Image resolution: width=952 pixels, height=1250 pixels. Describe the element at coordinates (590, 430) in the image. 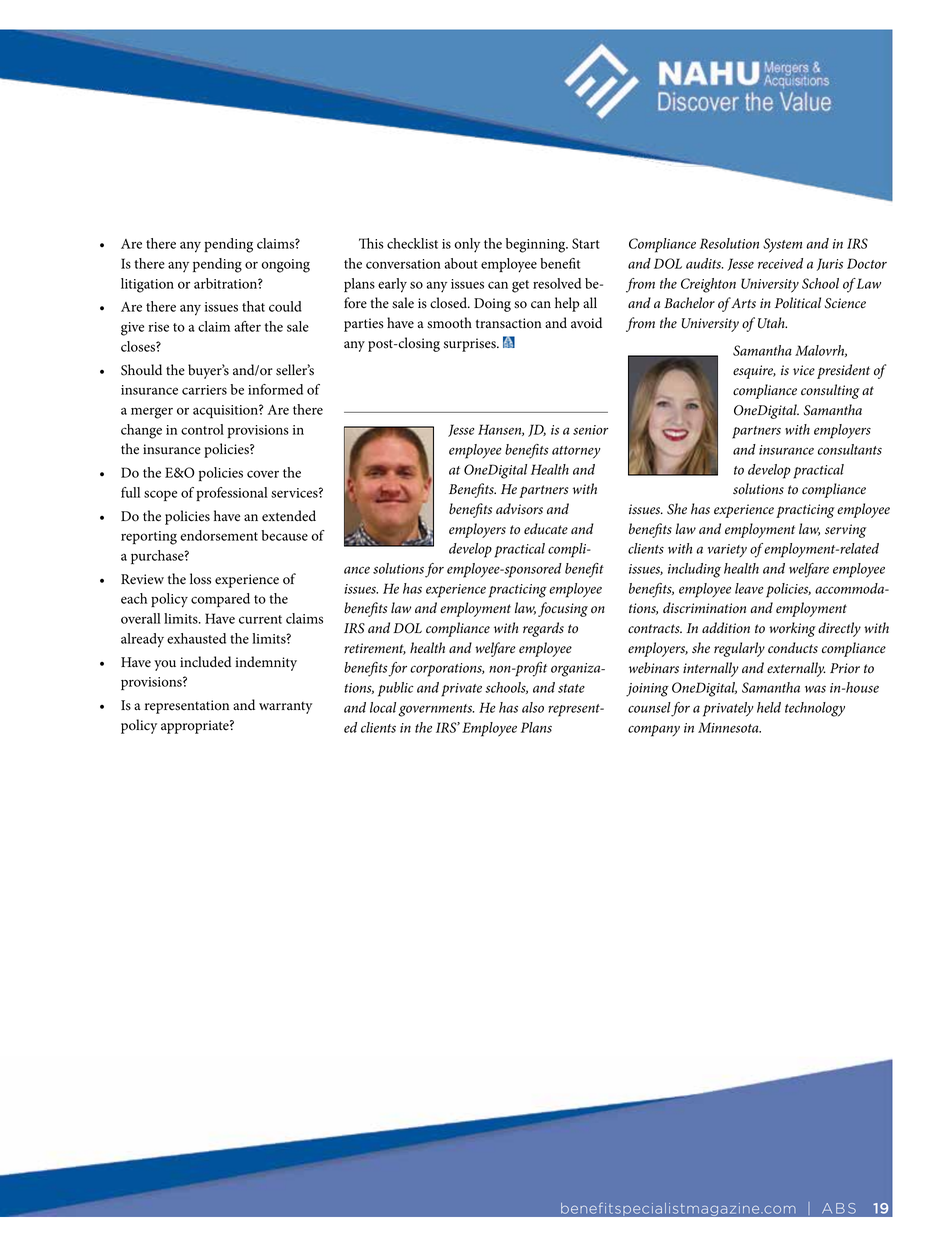

I see `senior` at that location.
